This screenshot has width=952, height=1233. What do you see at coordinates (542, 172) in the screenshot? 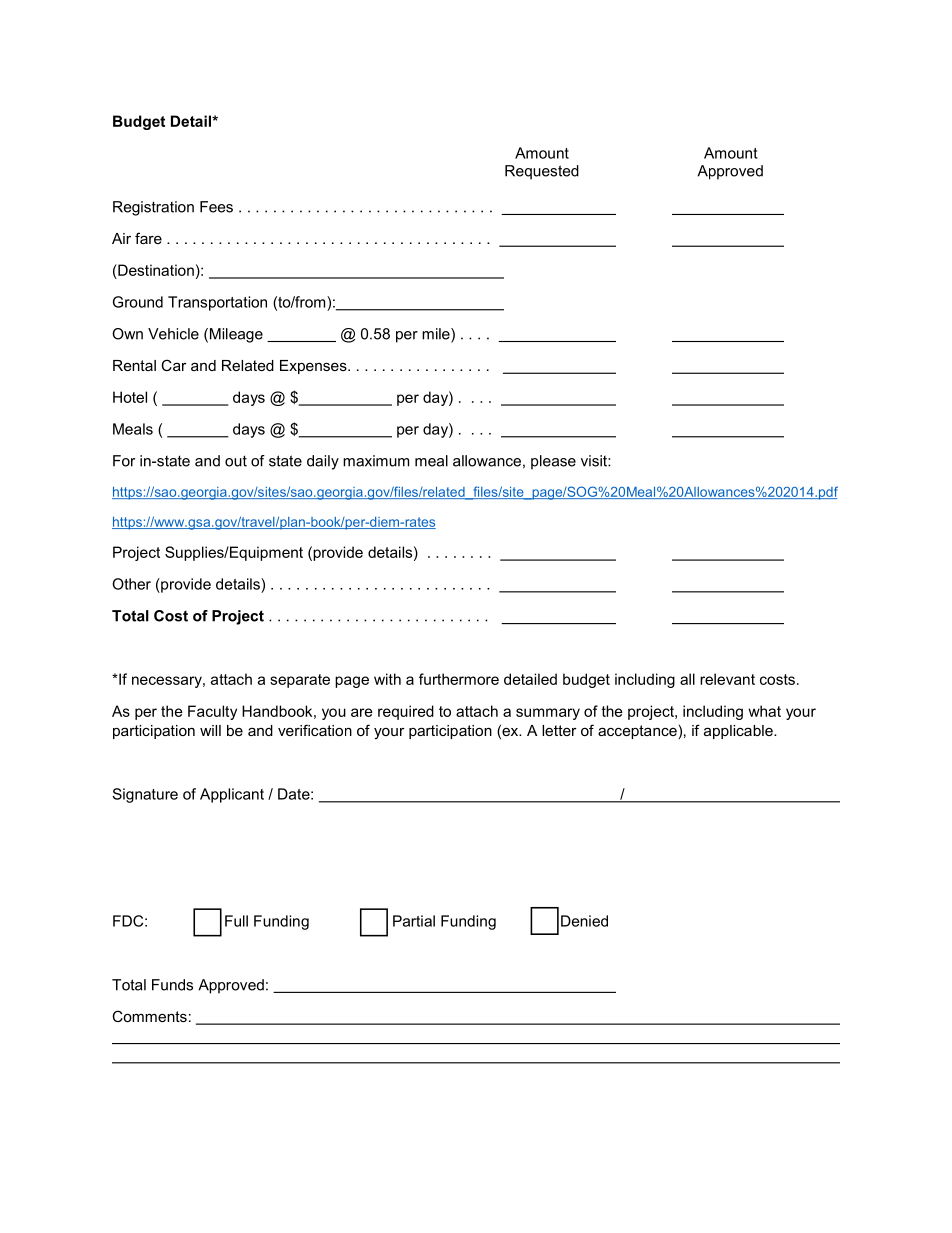
I see `Requested` at bounding box center [542, 172].
